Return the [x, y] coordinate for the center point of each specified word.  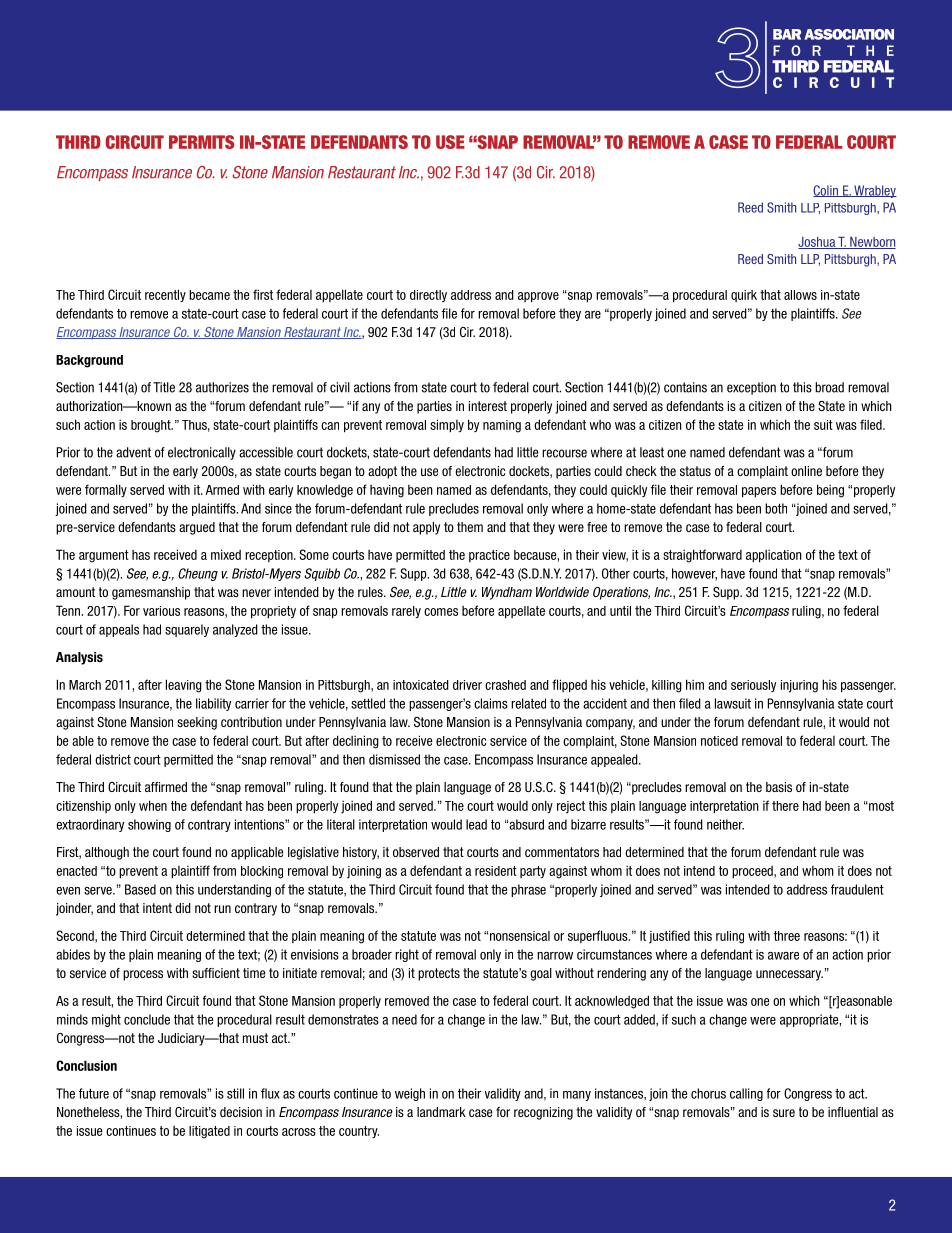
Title [164, 387]
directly [428, 296]
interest [488, 406]
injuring [799, 686]
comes [441, 612]
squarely [187, 630]
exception [751, 388]
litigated [209, 1132]
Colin [826, 191]
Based [140, 889]
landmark [441, 1112]
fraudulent [857, 889]
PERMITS [201, 142]
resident [496, 871]
